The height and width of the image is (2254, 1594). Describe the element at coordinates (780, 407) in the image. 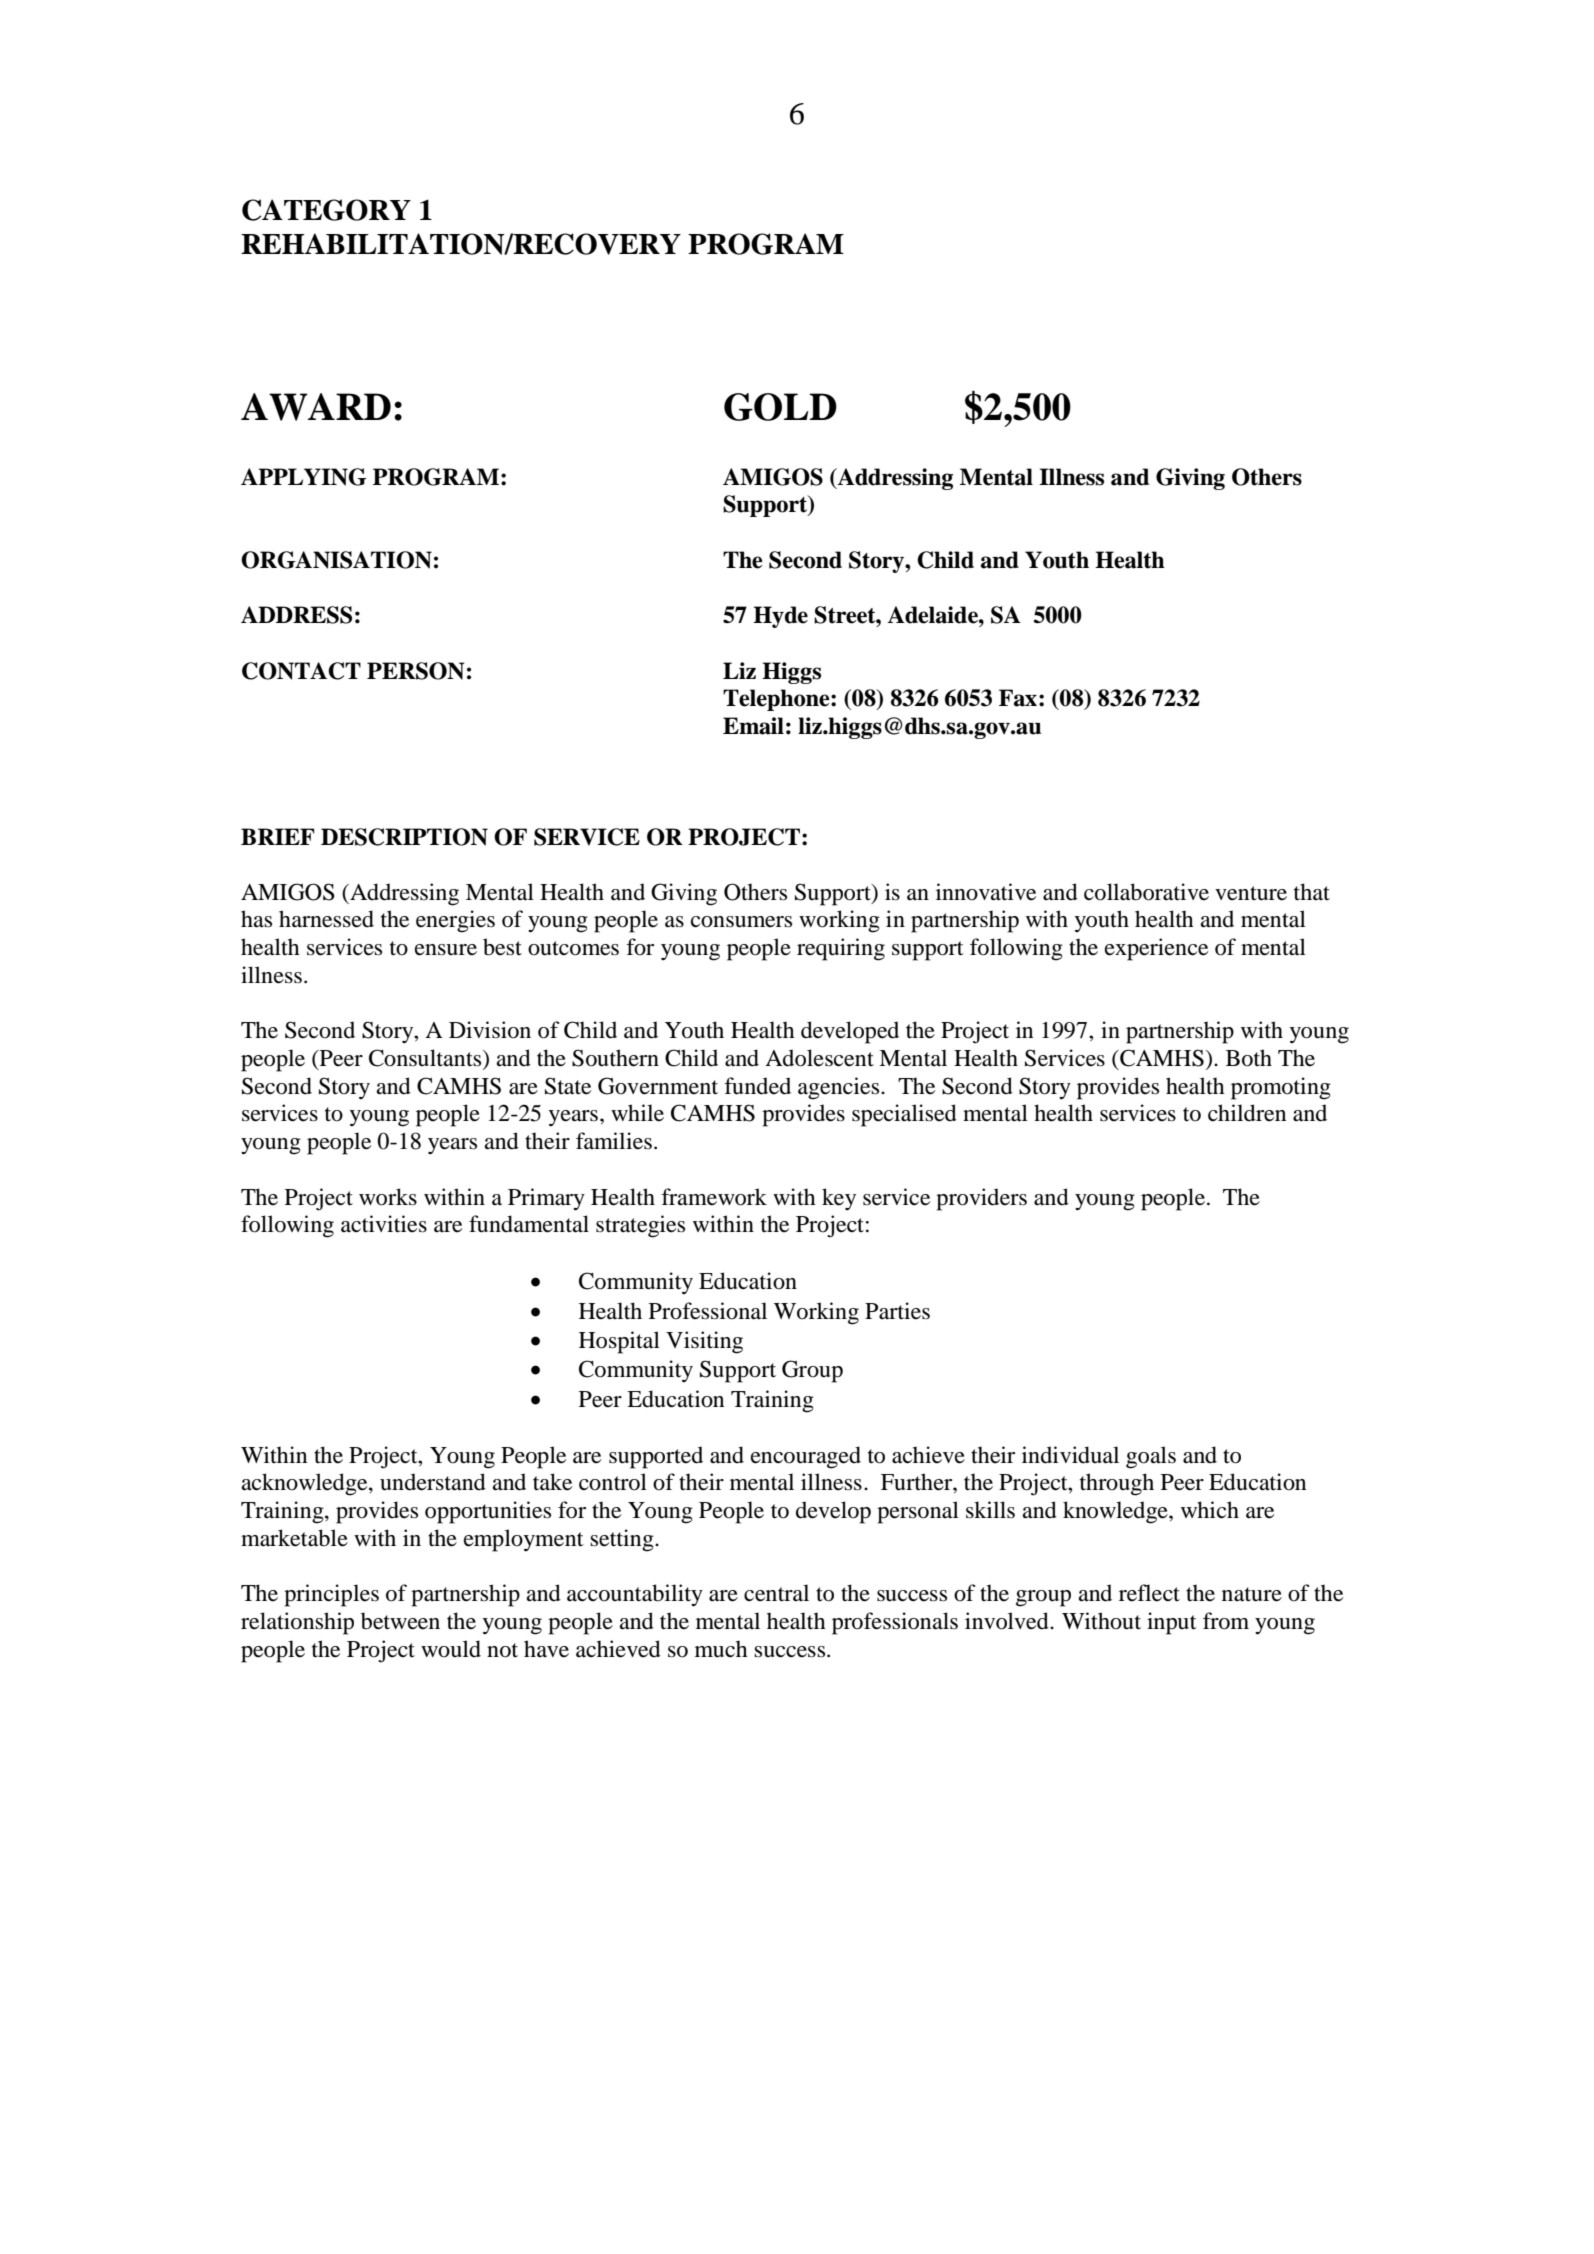

I see `GOLD` at that location.
